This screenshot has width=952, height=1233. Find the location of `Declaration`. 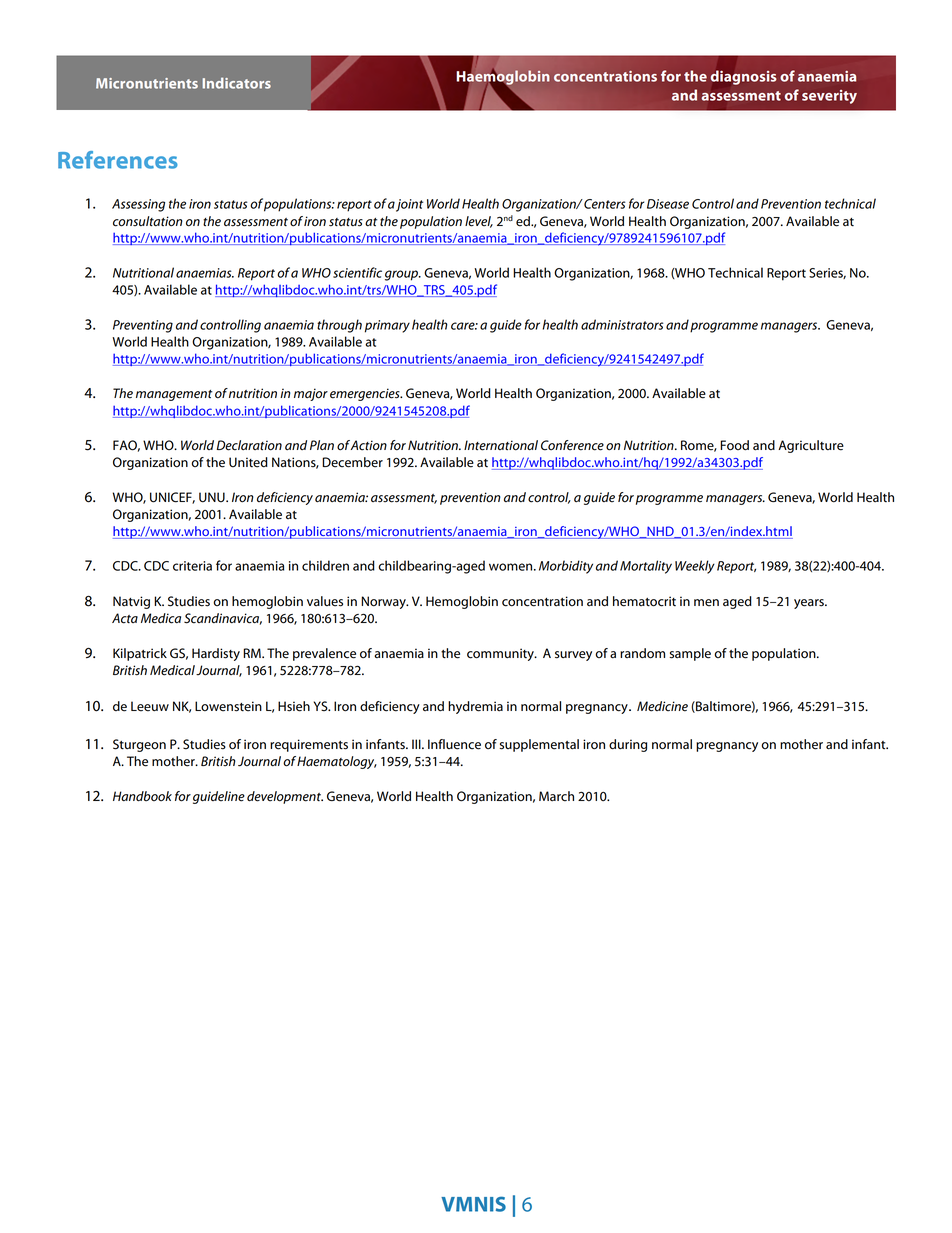

Declaration is located at coordinates (249, 445).
